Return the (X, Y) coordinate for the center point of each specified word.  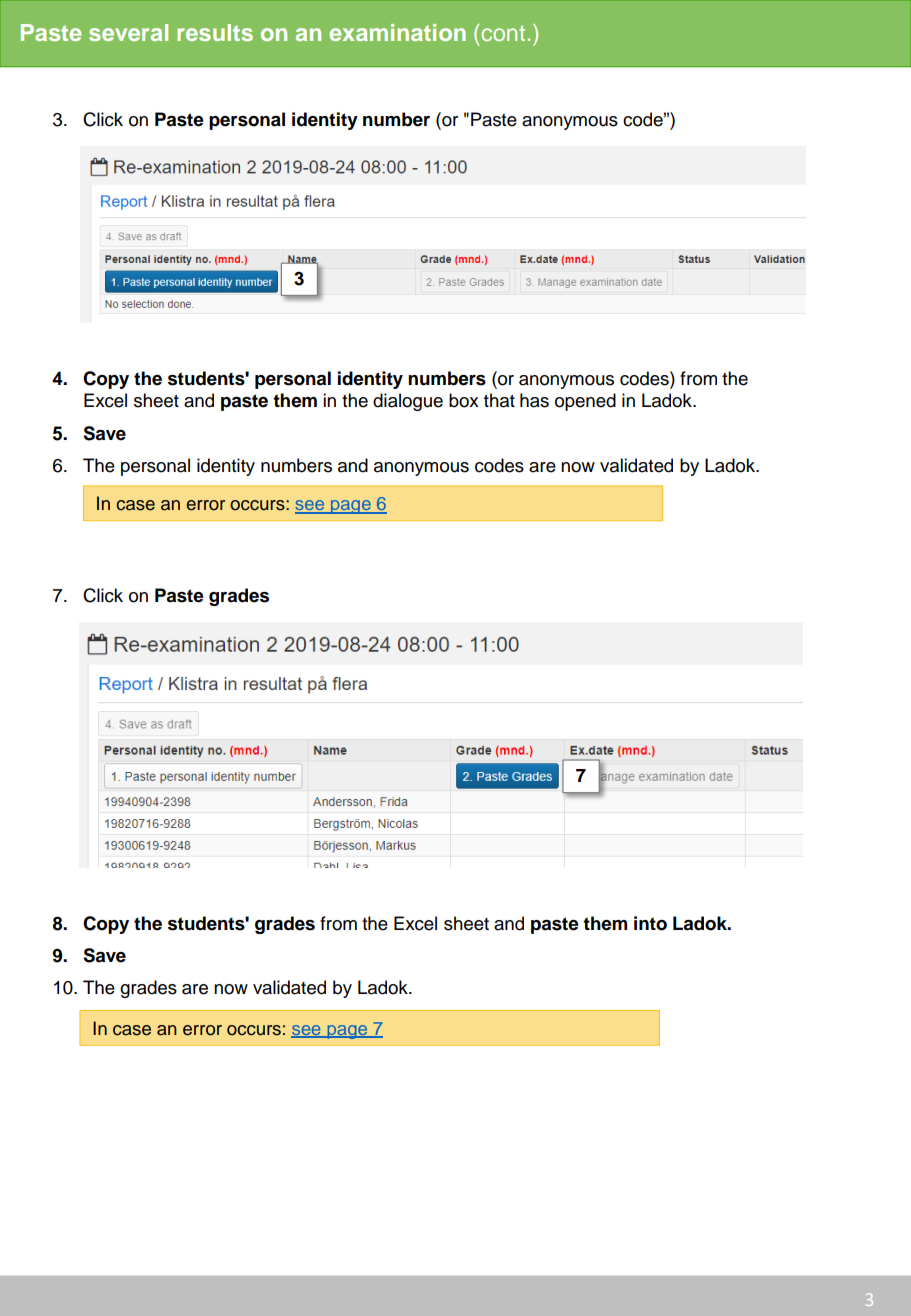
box (464, 400)
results (215, 32)
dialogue (408, 402)
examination (397, 32)
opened (585, 402)
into (650, 923)
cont (503, 33)
